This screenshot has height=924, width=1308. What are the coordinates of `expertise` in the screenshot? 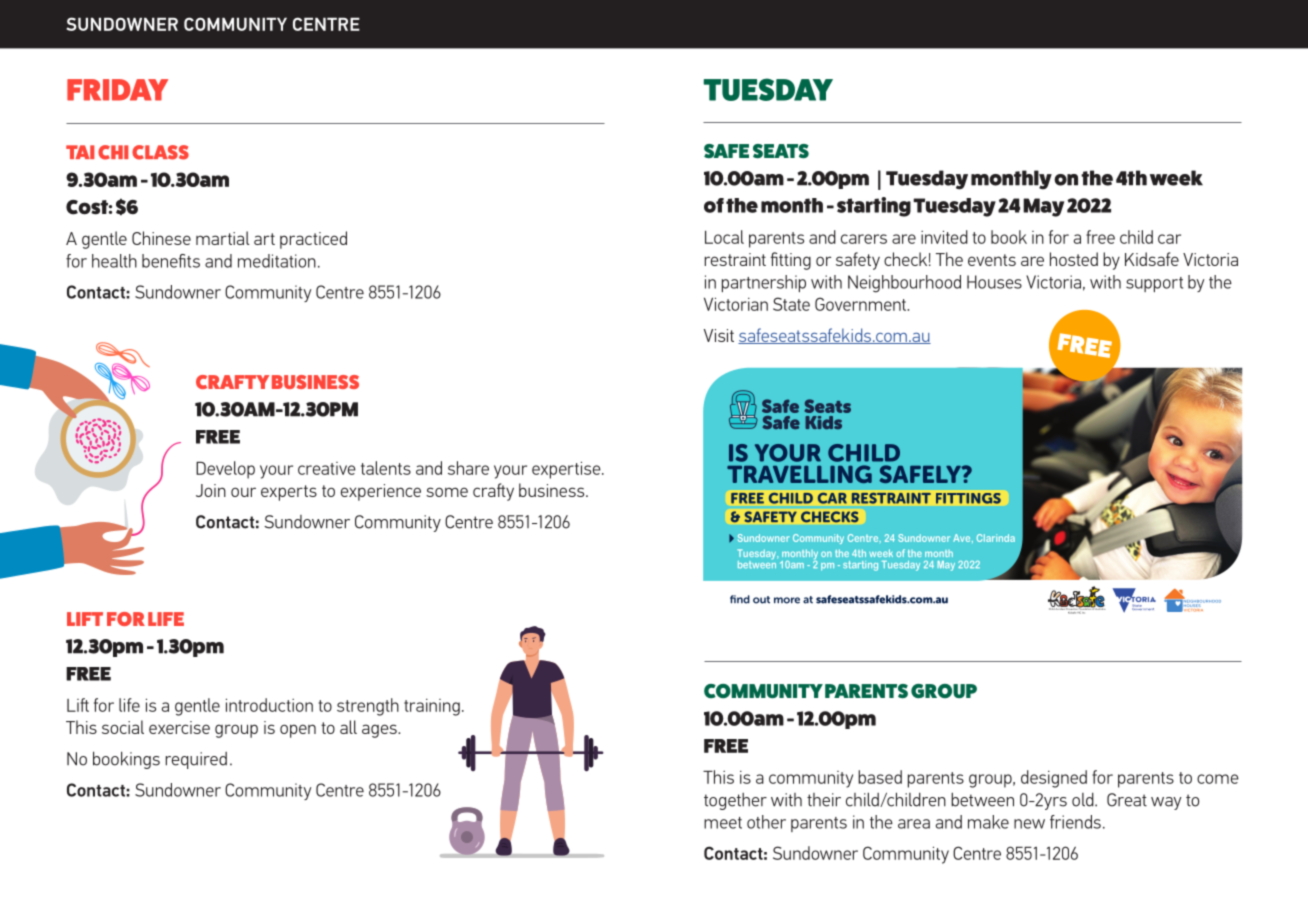 It's located at (567, 470).
